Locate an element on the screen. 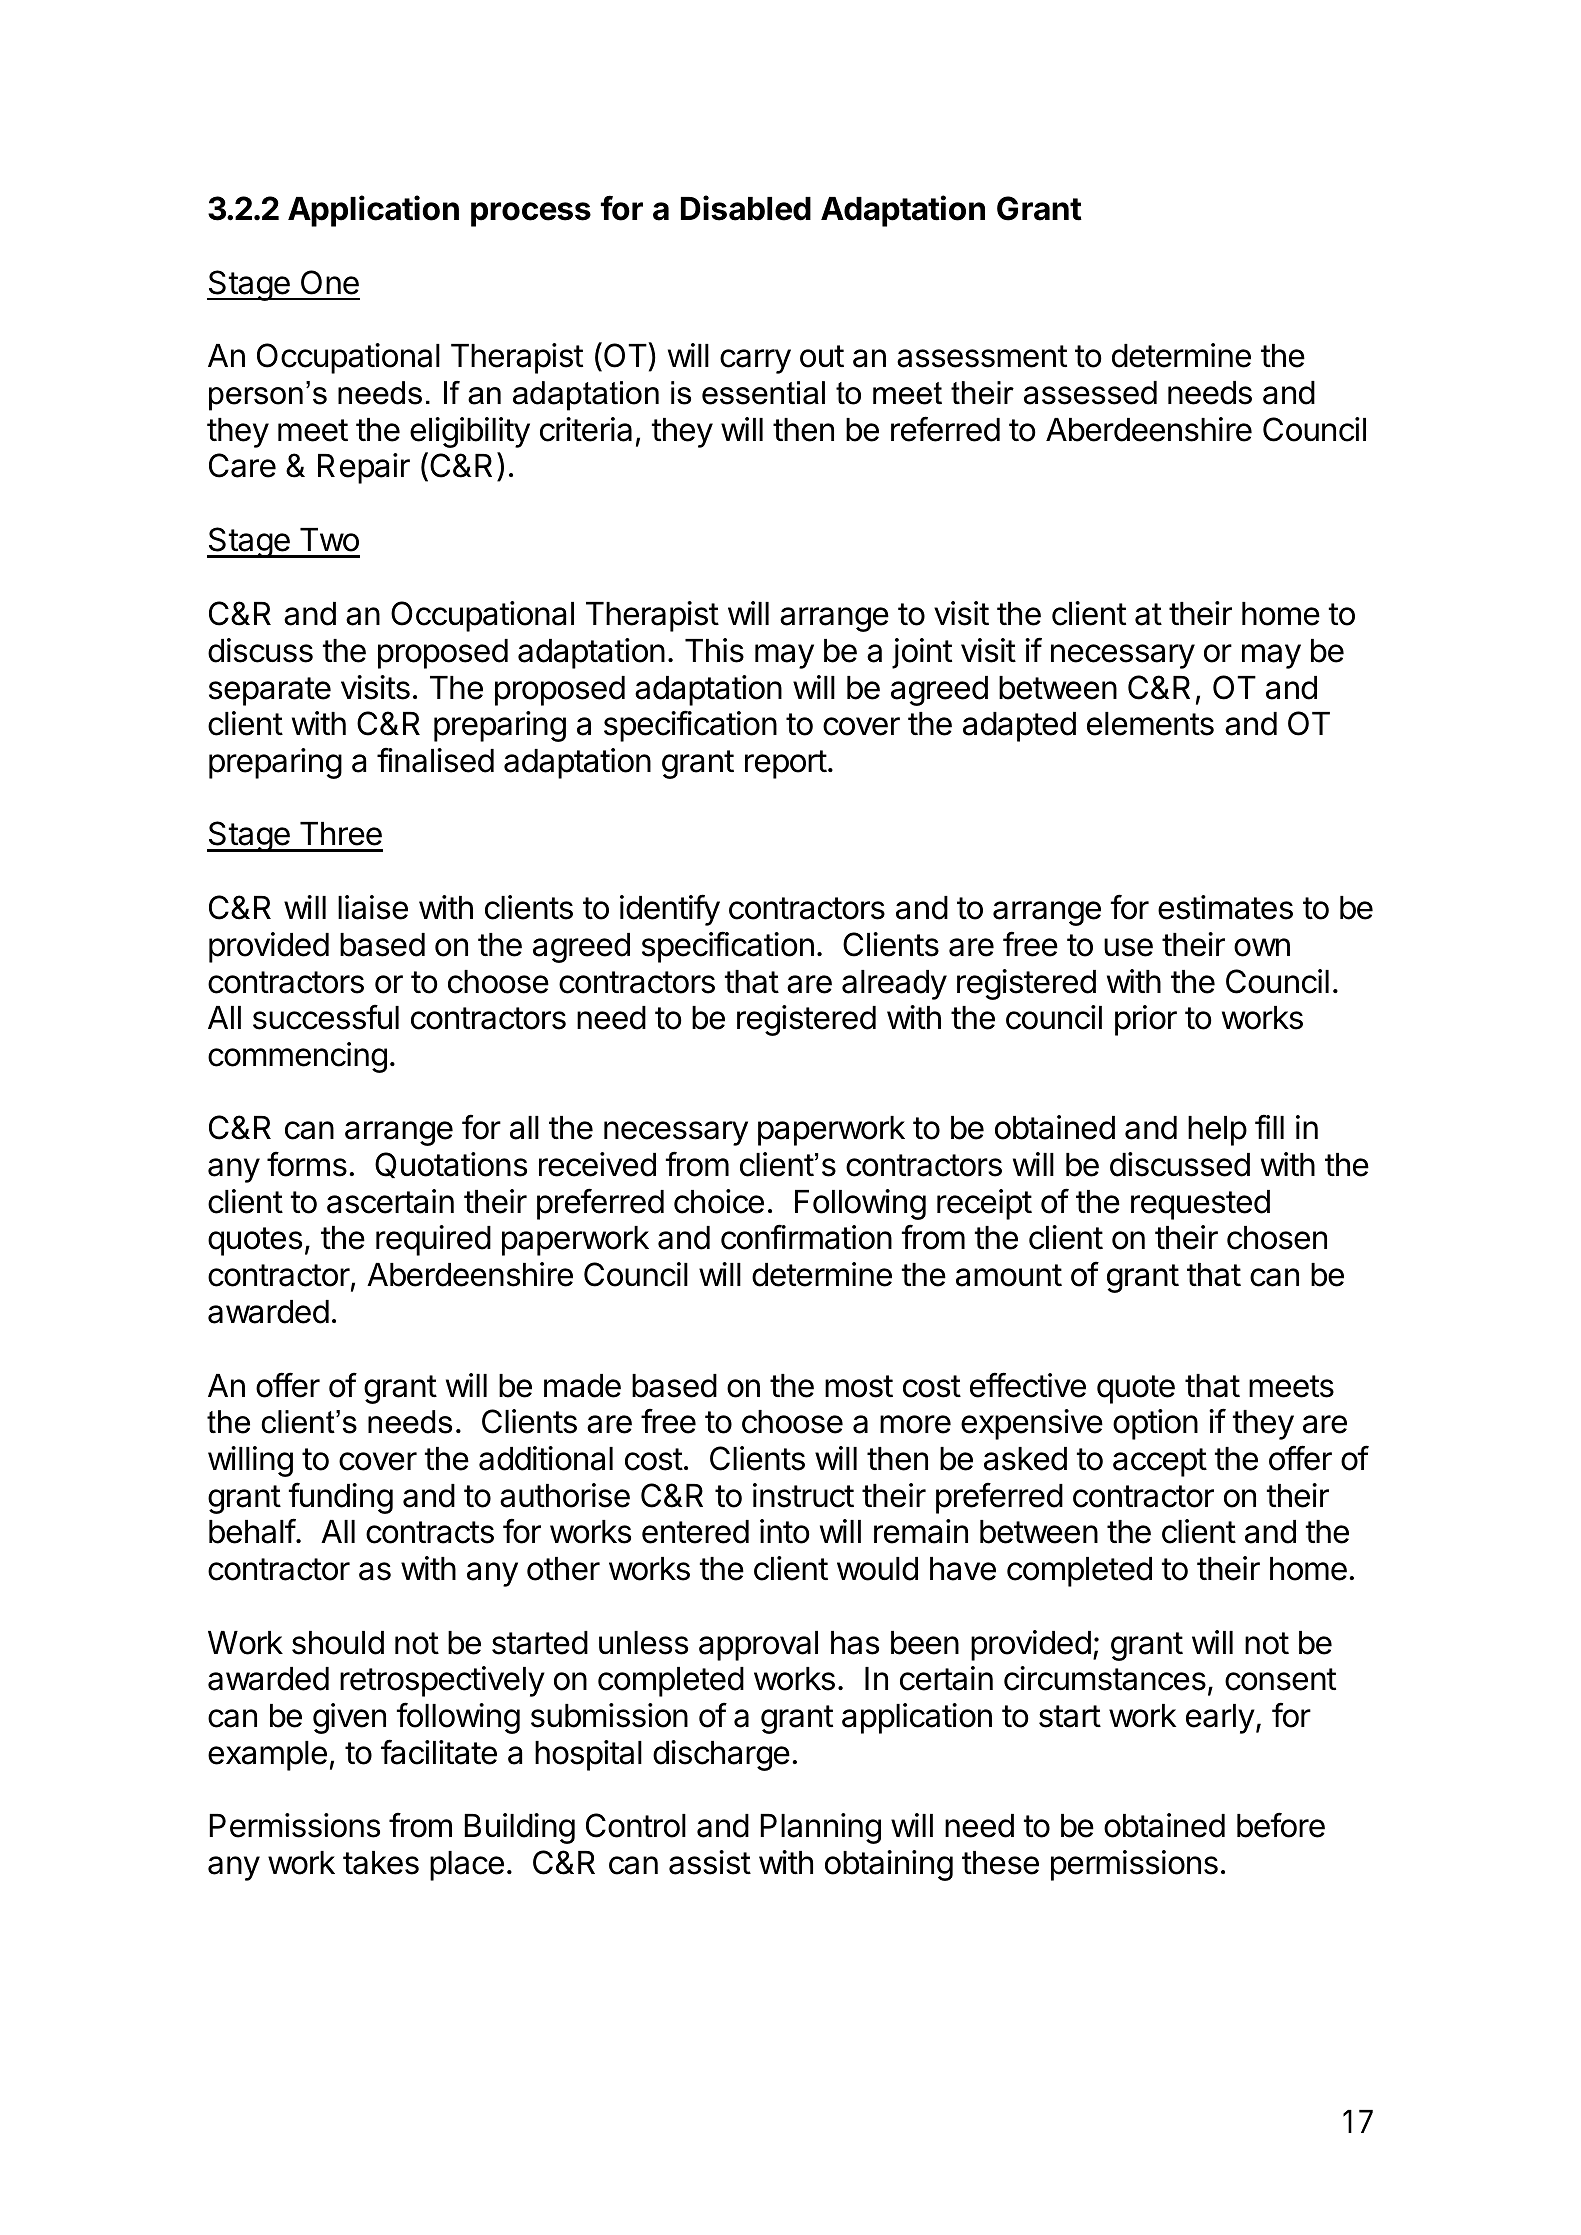 The height and width of the screenshot is (2235, 1581). Planning is located at coordinates (820, 1828).
